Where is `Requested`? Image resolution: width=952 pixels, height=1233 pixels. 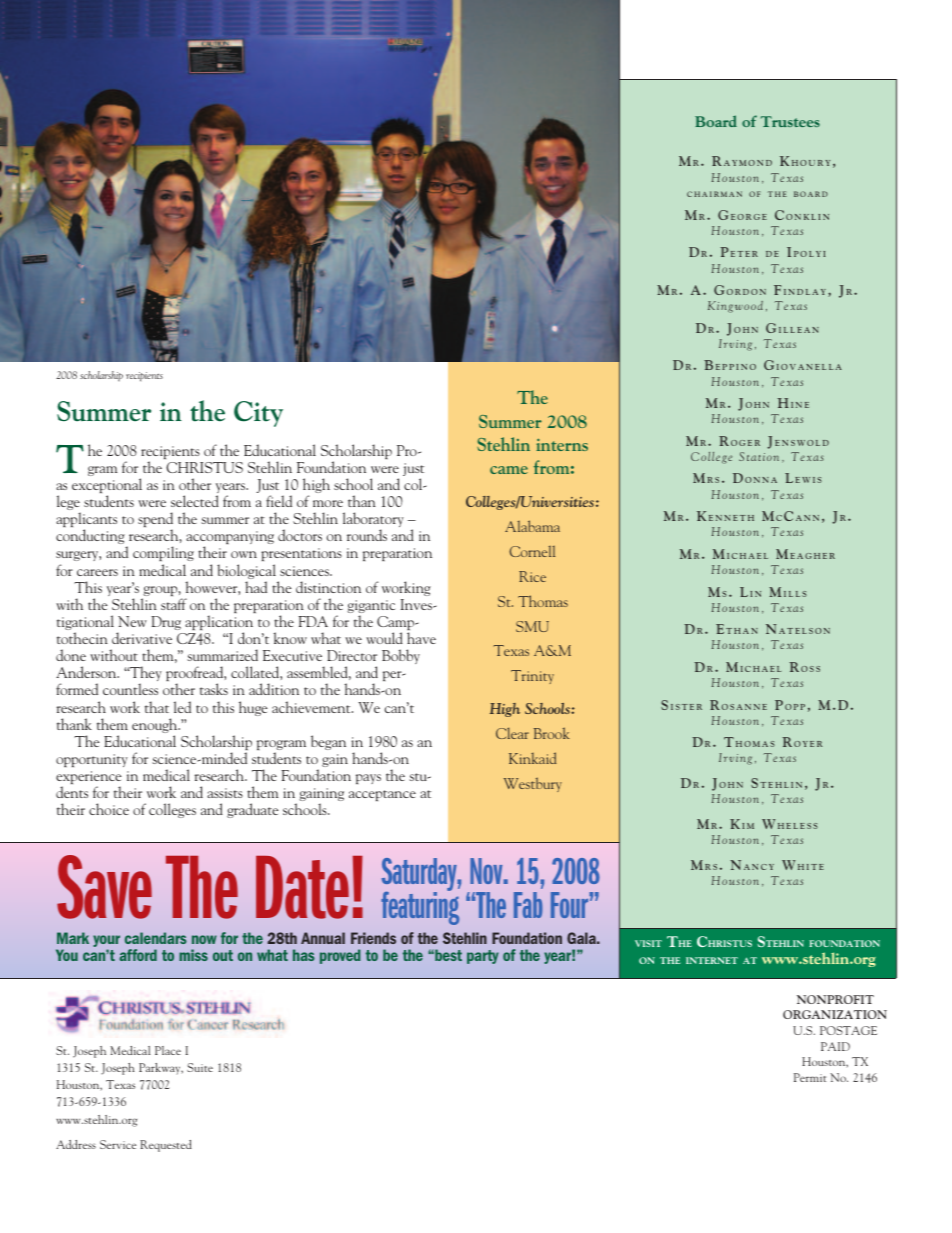 Requested is located at coordinates (166, 1146).
